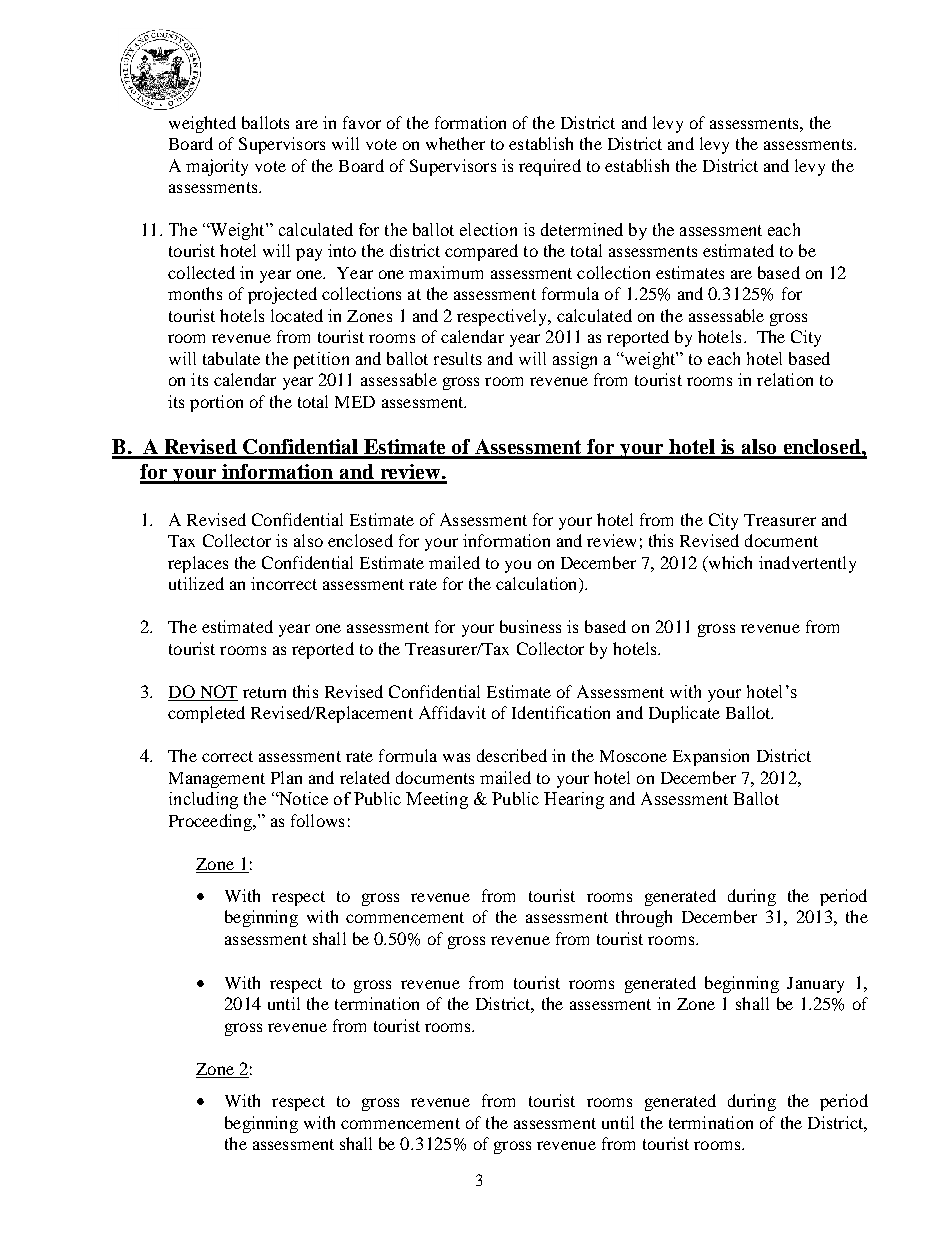  Describe the element at coordinates (217, 167) in the image. I see `majority` at that location.
